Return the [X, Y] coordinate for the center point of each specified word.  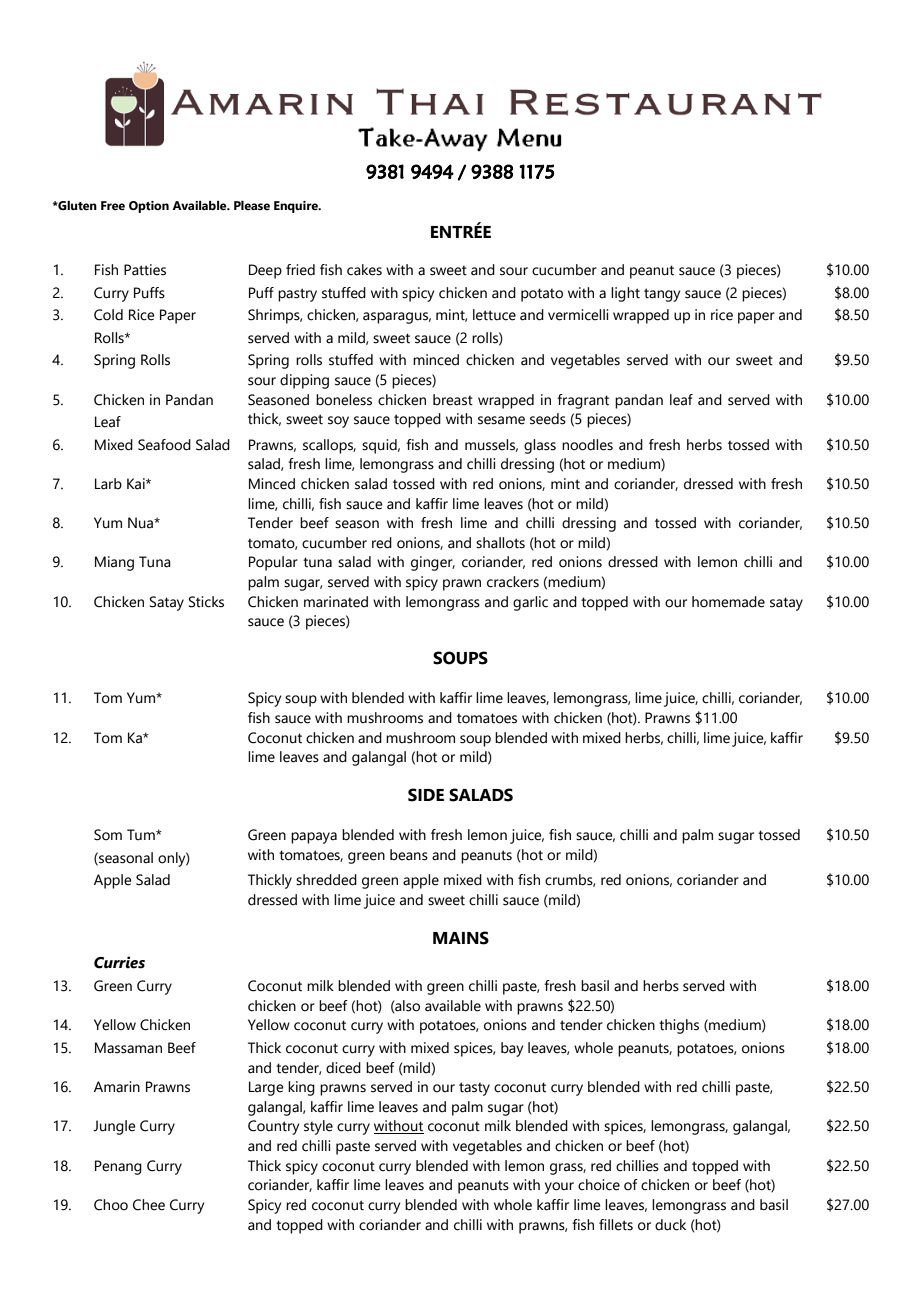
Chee [149, 1205]
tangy [662, 295]
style [318, 1127]
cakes [364, 270]
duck [670, 1225]
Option [149, 207]
